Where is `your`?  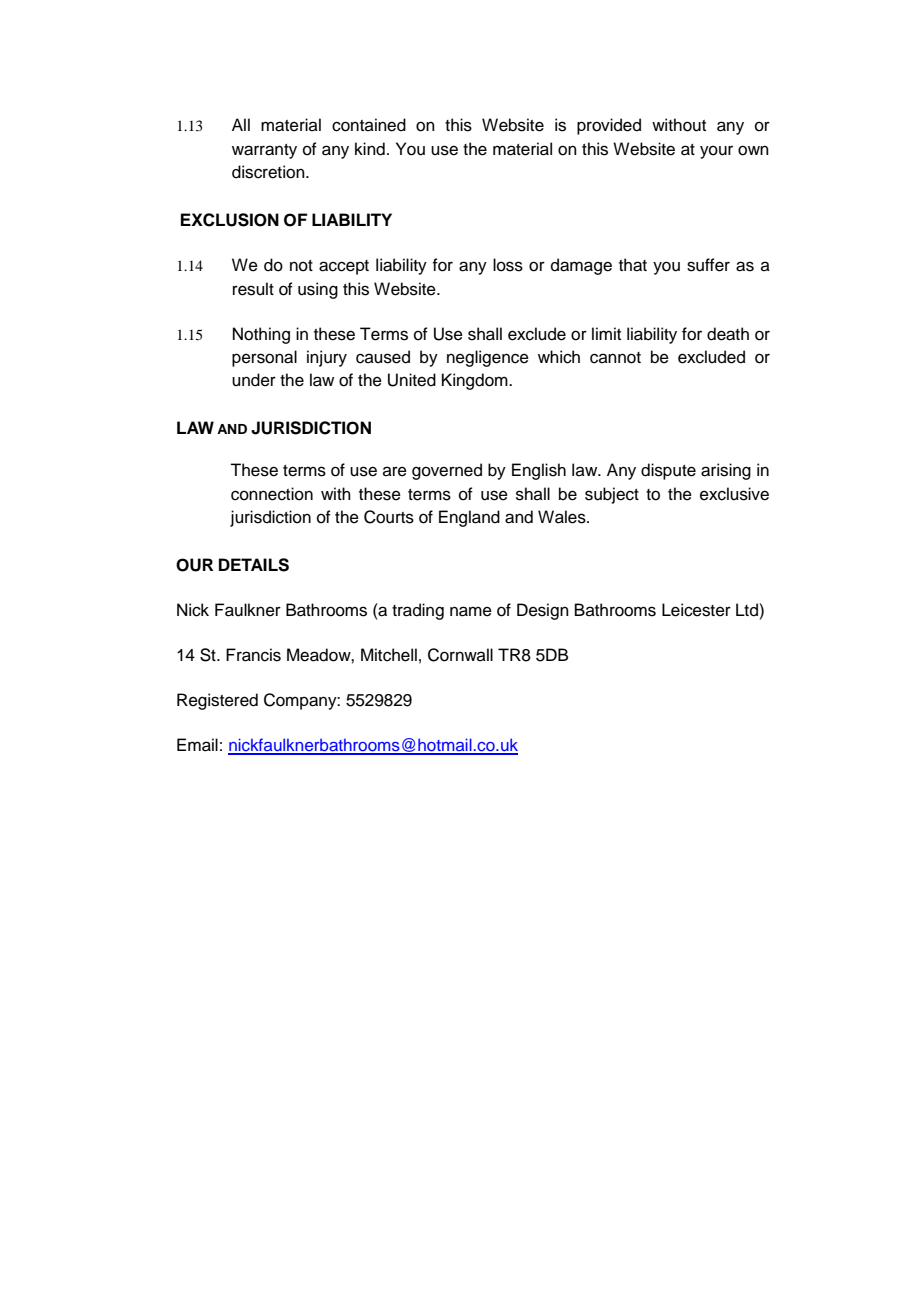
your is located at coordinates (716, 152).
